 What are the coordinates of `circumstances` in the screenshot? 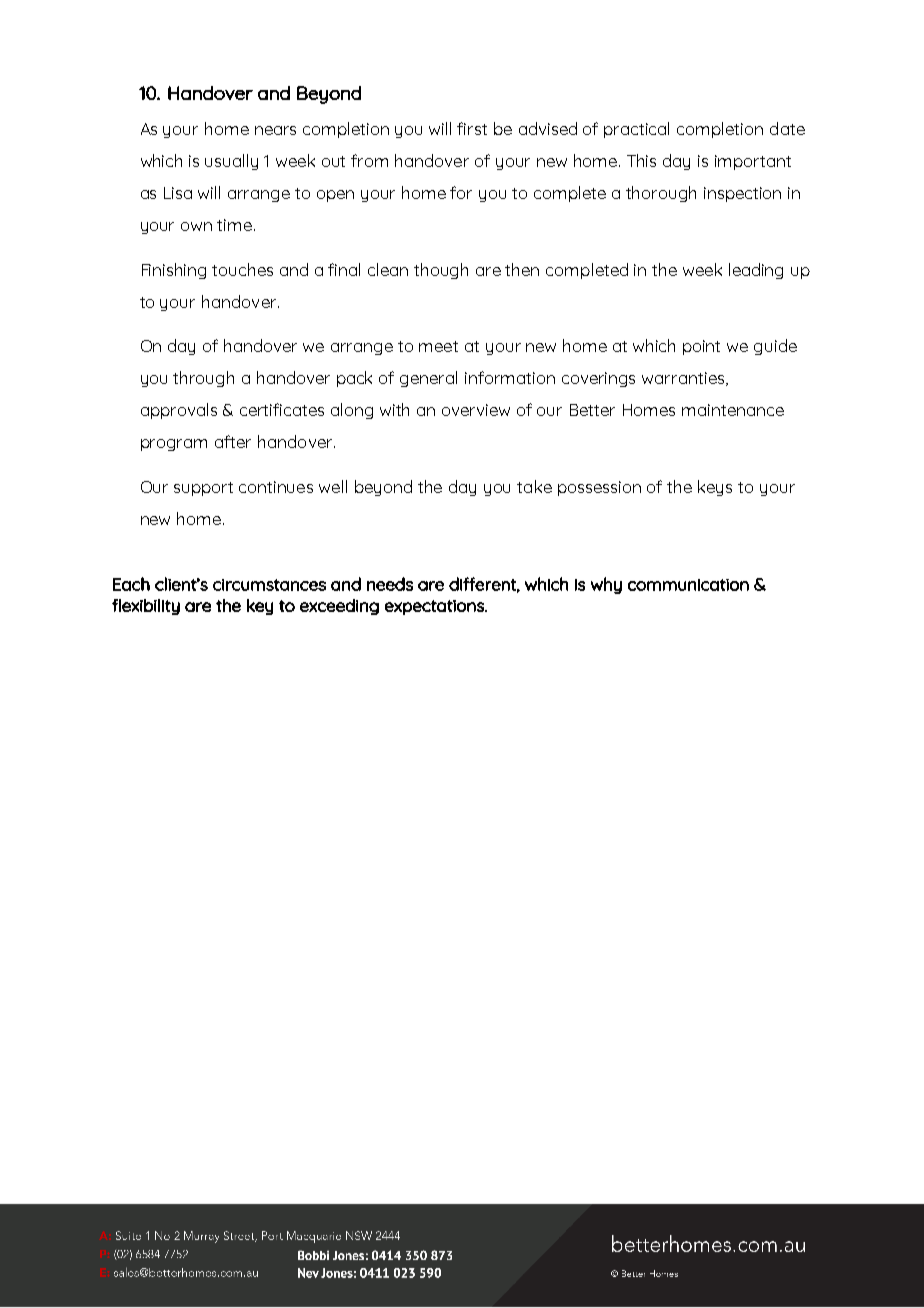 It's located at (269, 585).
